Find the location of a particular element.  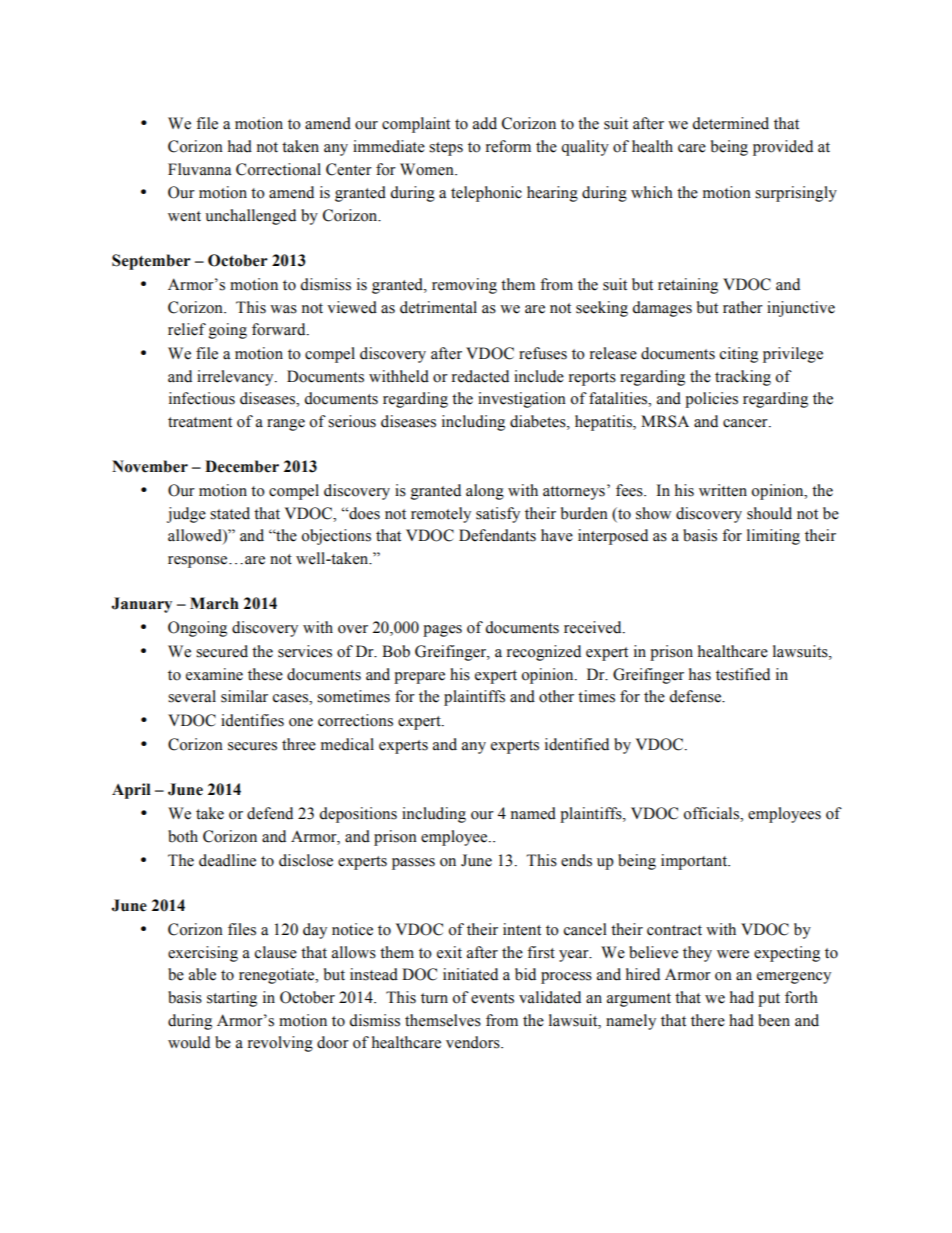

named is located at coordinates (533, 813).
